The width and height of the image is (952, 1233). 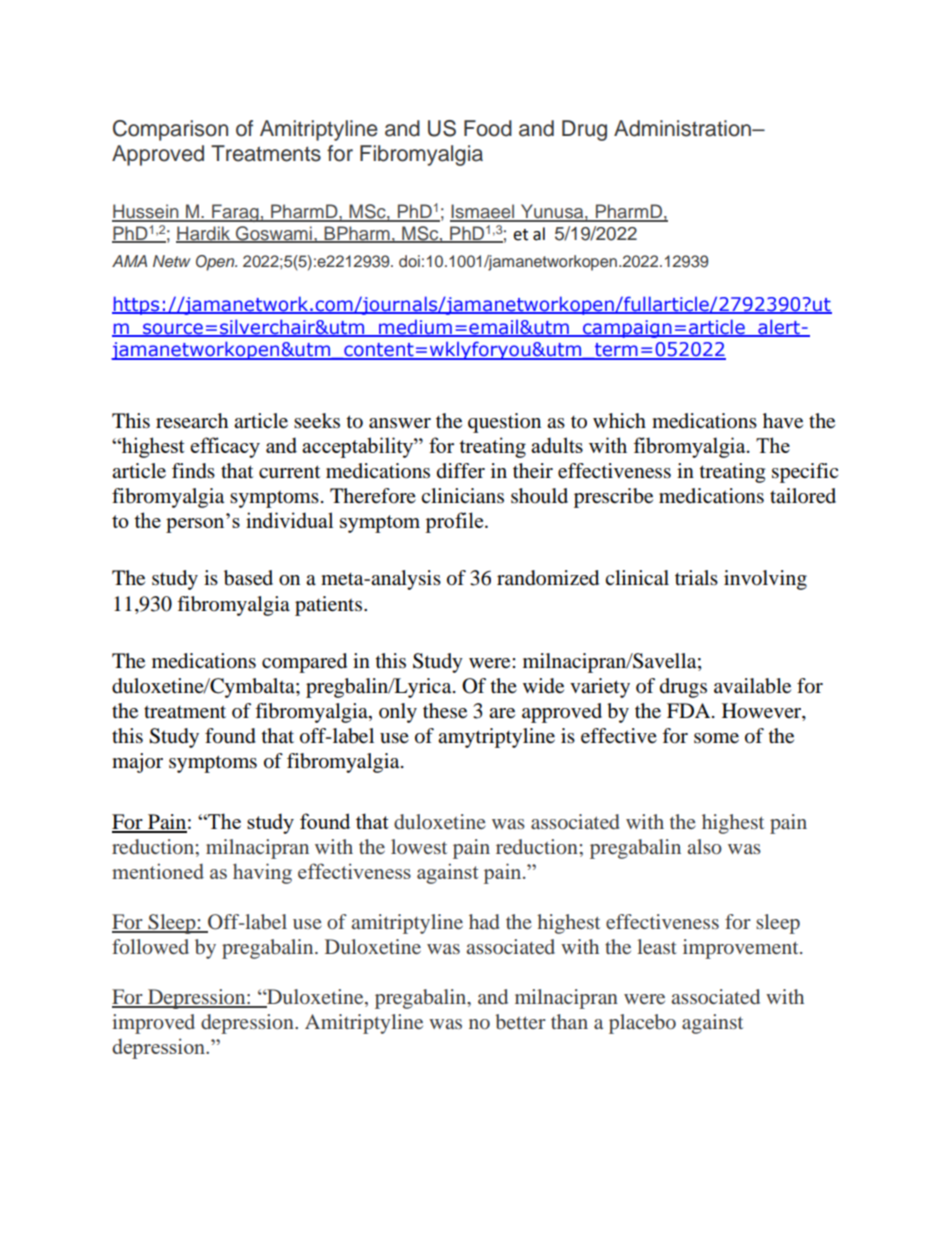 What do you see at coordinates (445, 711) in the image?
I see `these` at bounding box center [445, 711].
